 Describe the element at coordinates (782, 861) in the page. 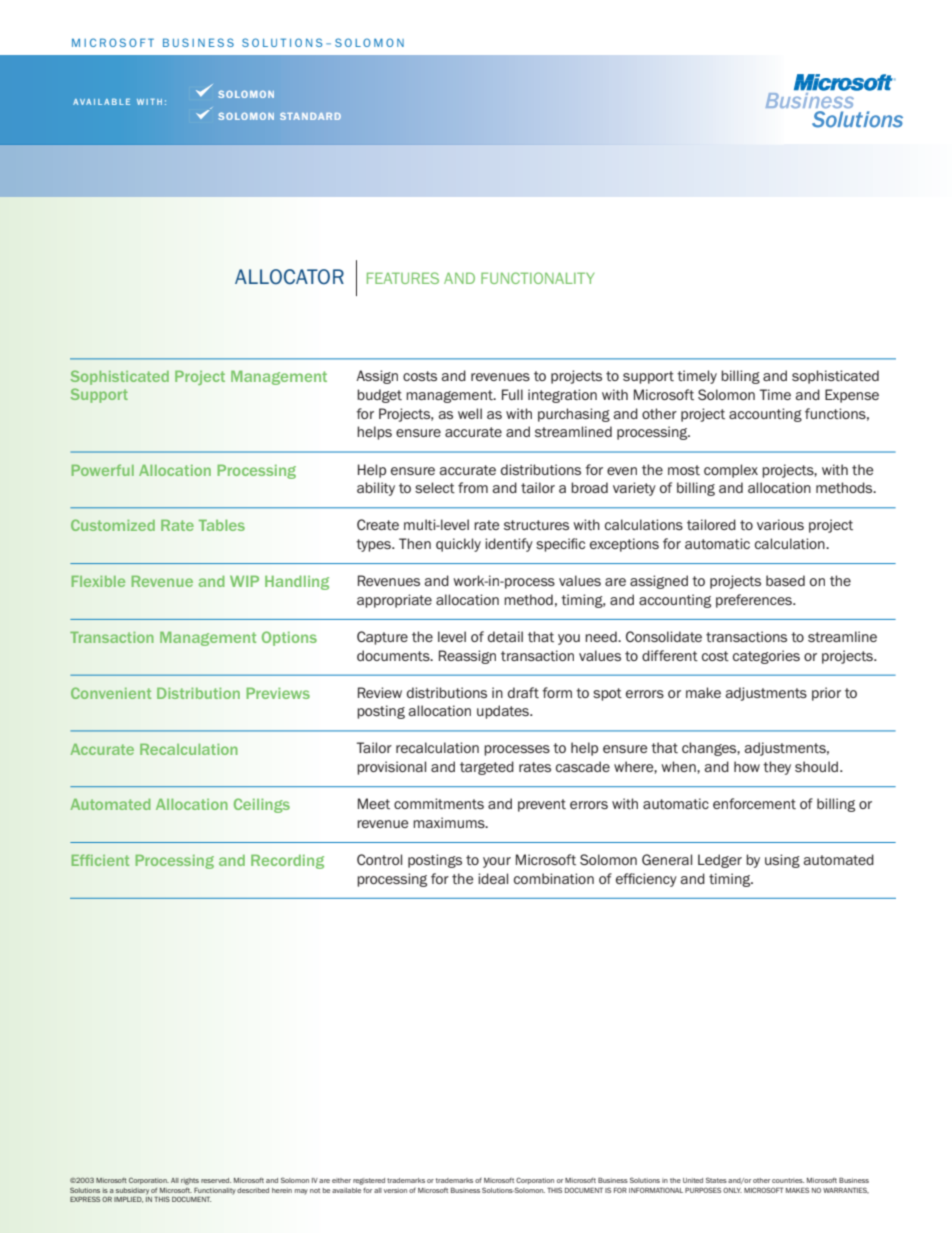

I see `using` at that location.
